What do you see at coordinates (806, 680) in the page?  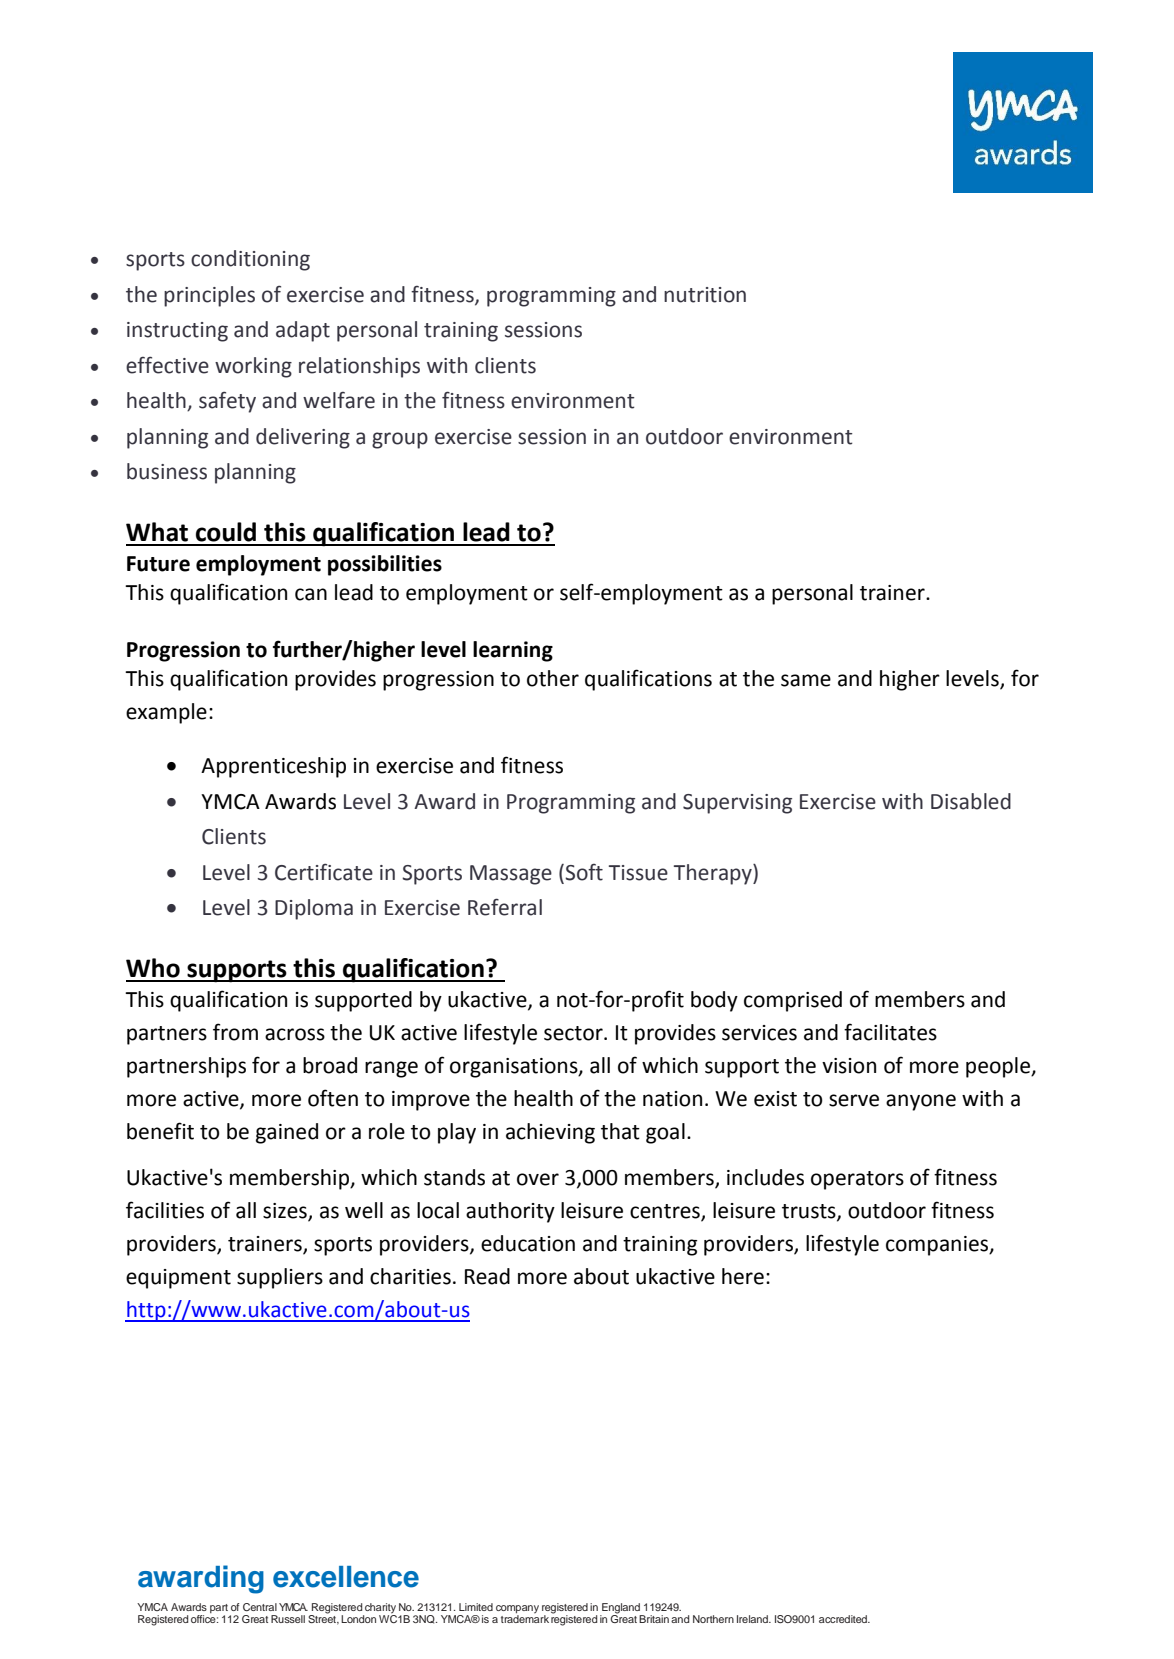 I see `same` at bounding box center [806, 680].
